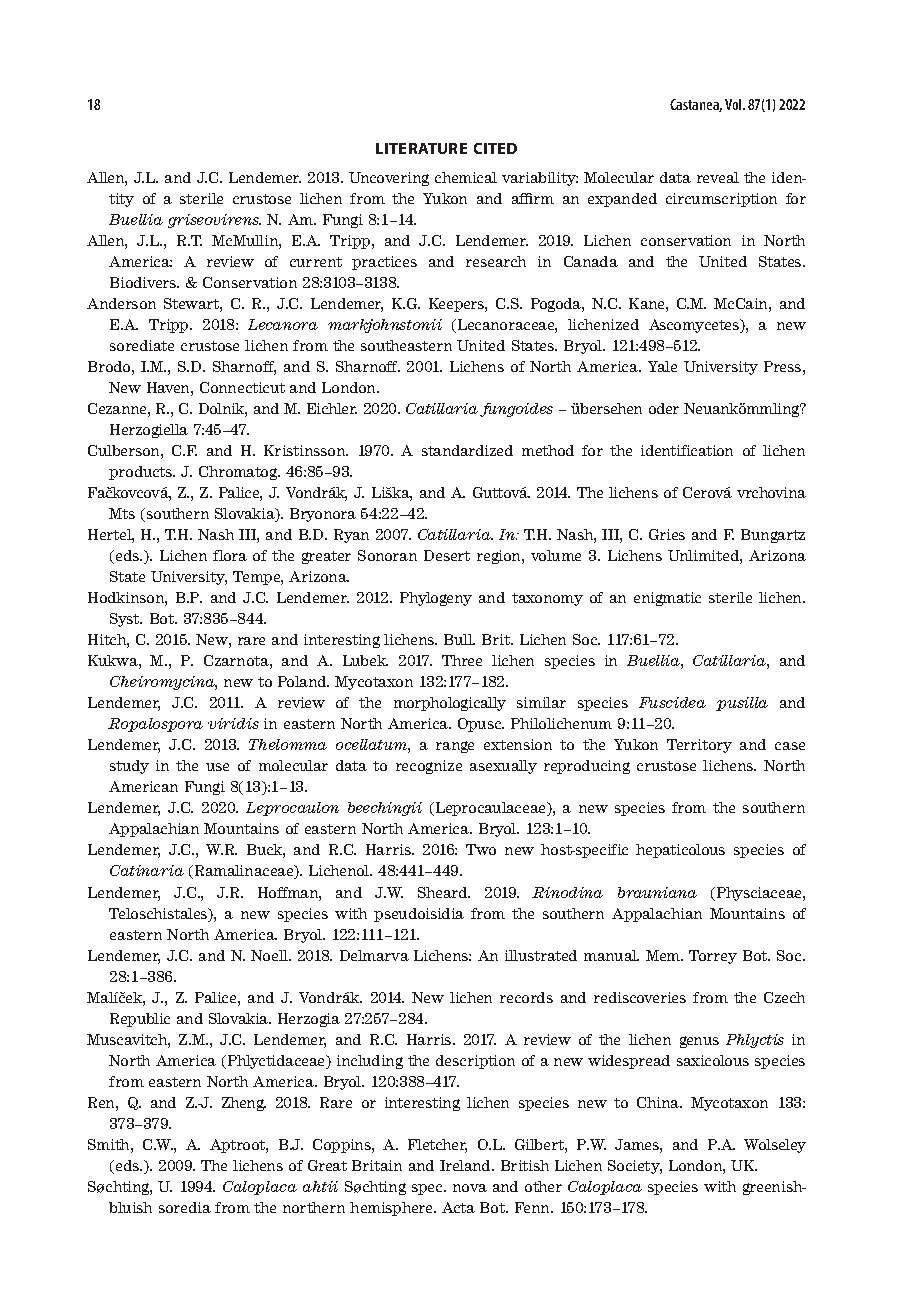 Image resolution: width=905 pixels, height=1316 pixels. I want to click on reveal, so click(718, 177).
